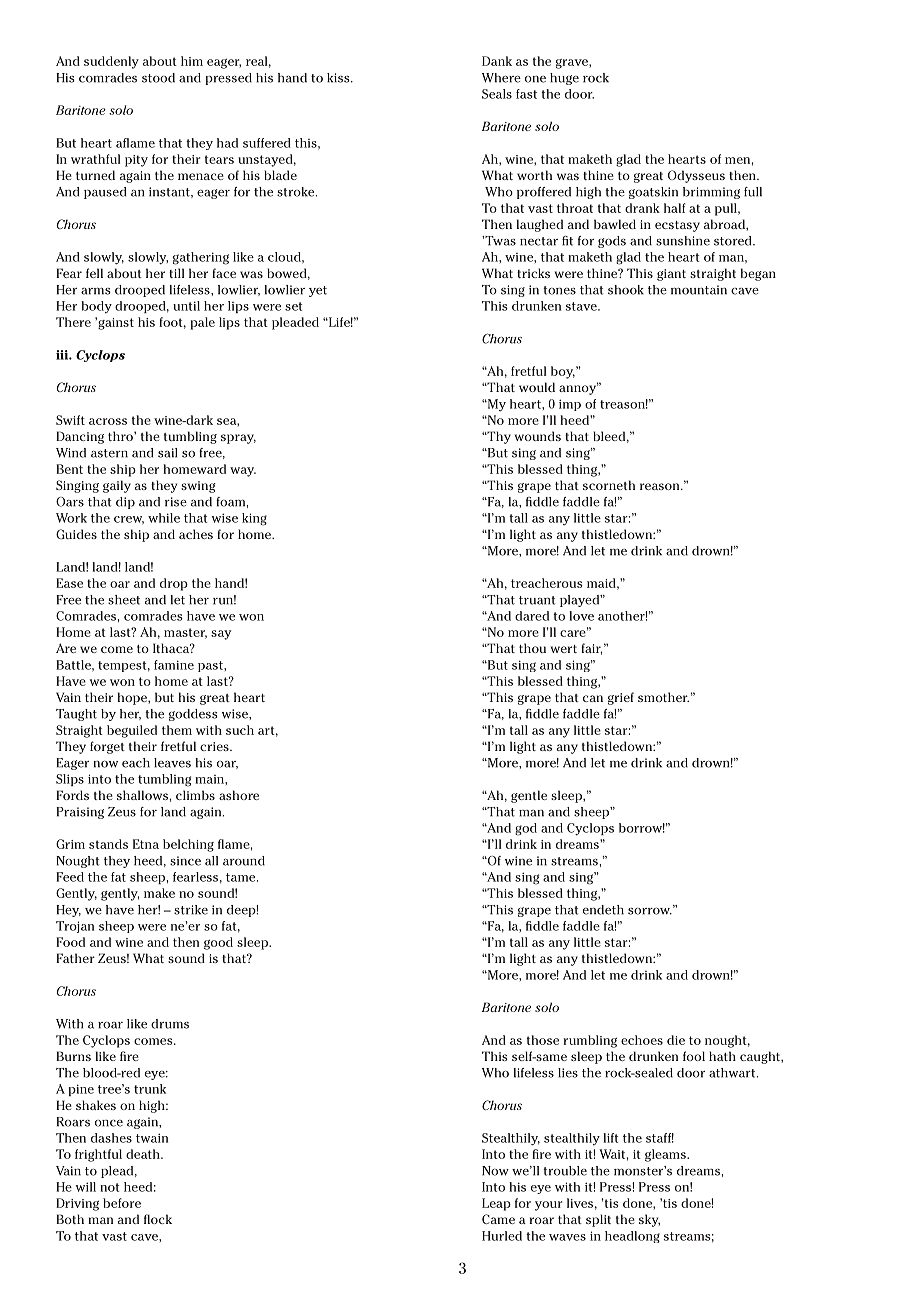 Image resolution: width=924 pixels, height=1308 pixels. Describe the element at coordinates (122, 1203) in the image. I see `before` at that location.
